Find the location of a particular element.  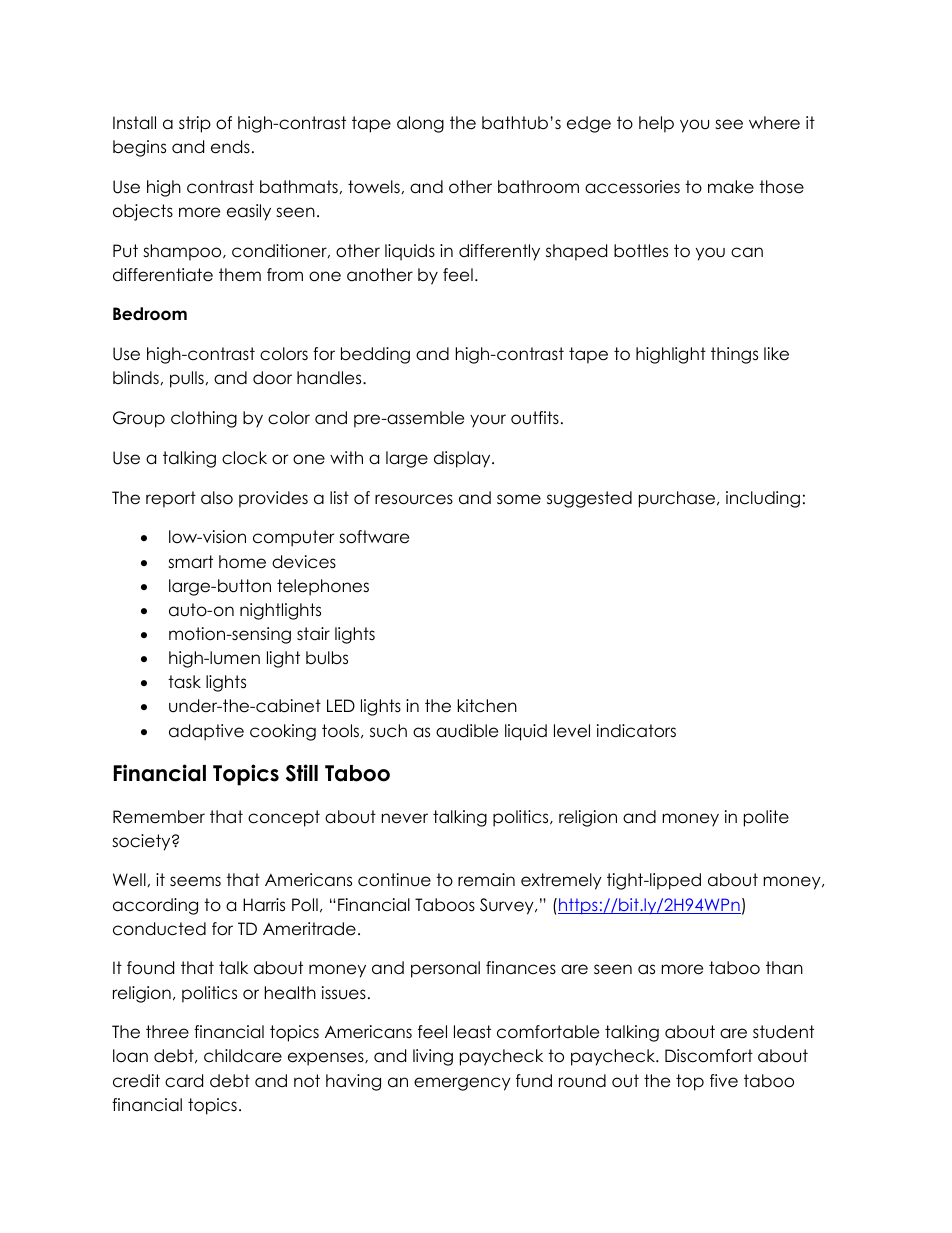

make is located at coordinates (731, 187).
